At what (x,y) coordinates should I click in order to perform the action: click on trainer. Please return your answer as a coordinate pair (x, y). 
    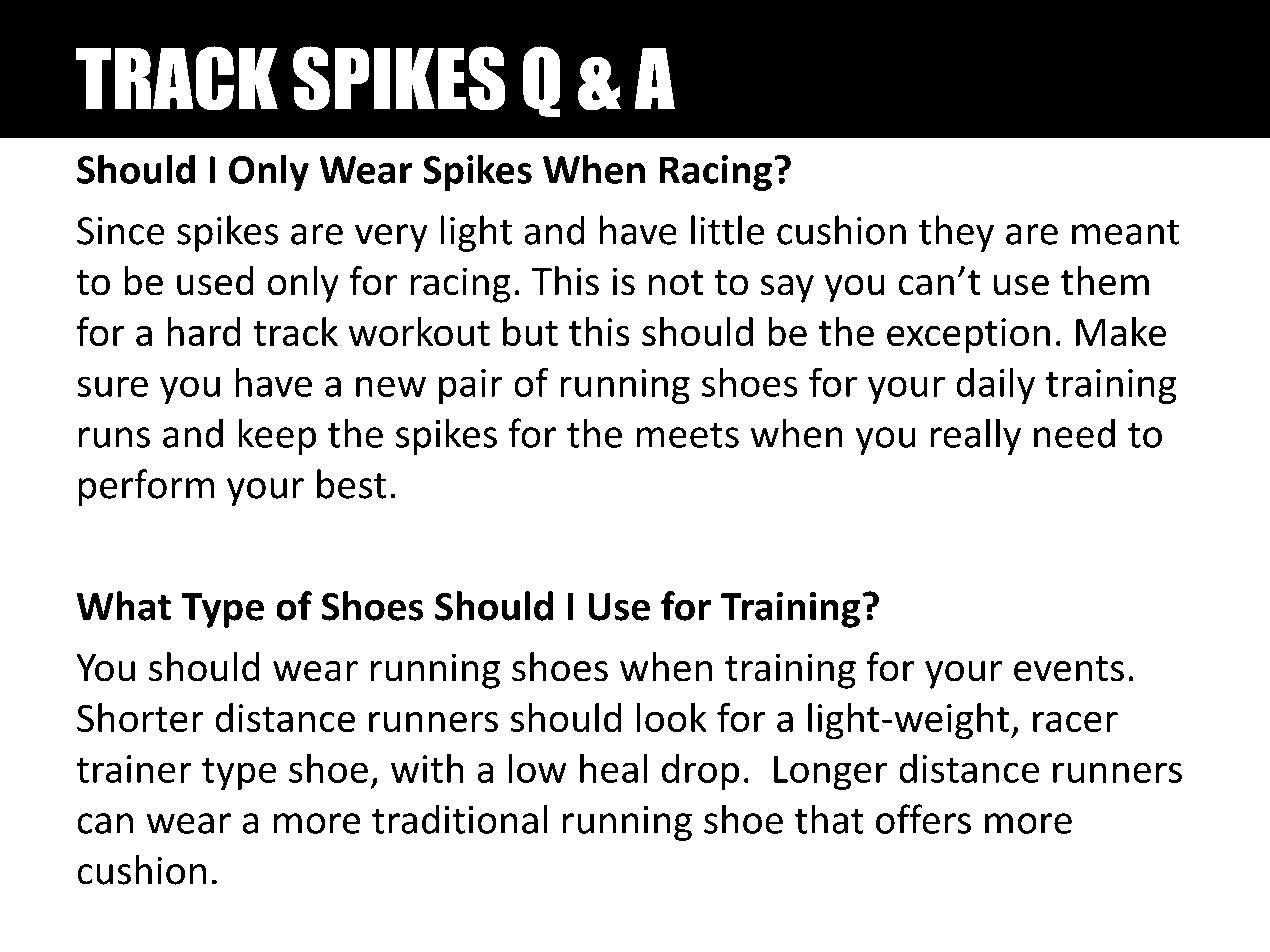
    Looking at the image, I should click on (134, 769).
